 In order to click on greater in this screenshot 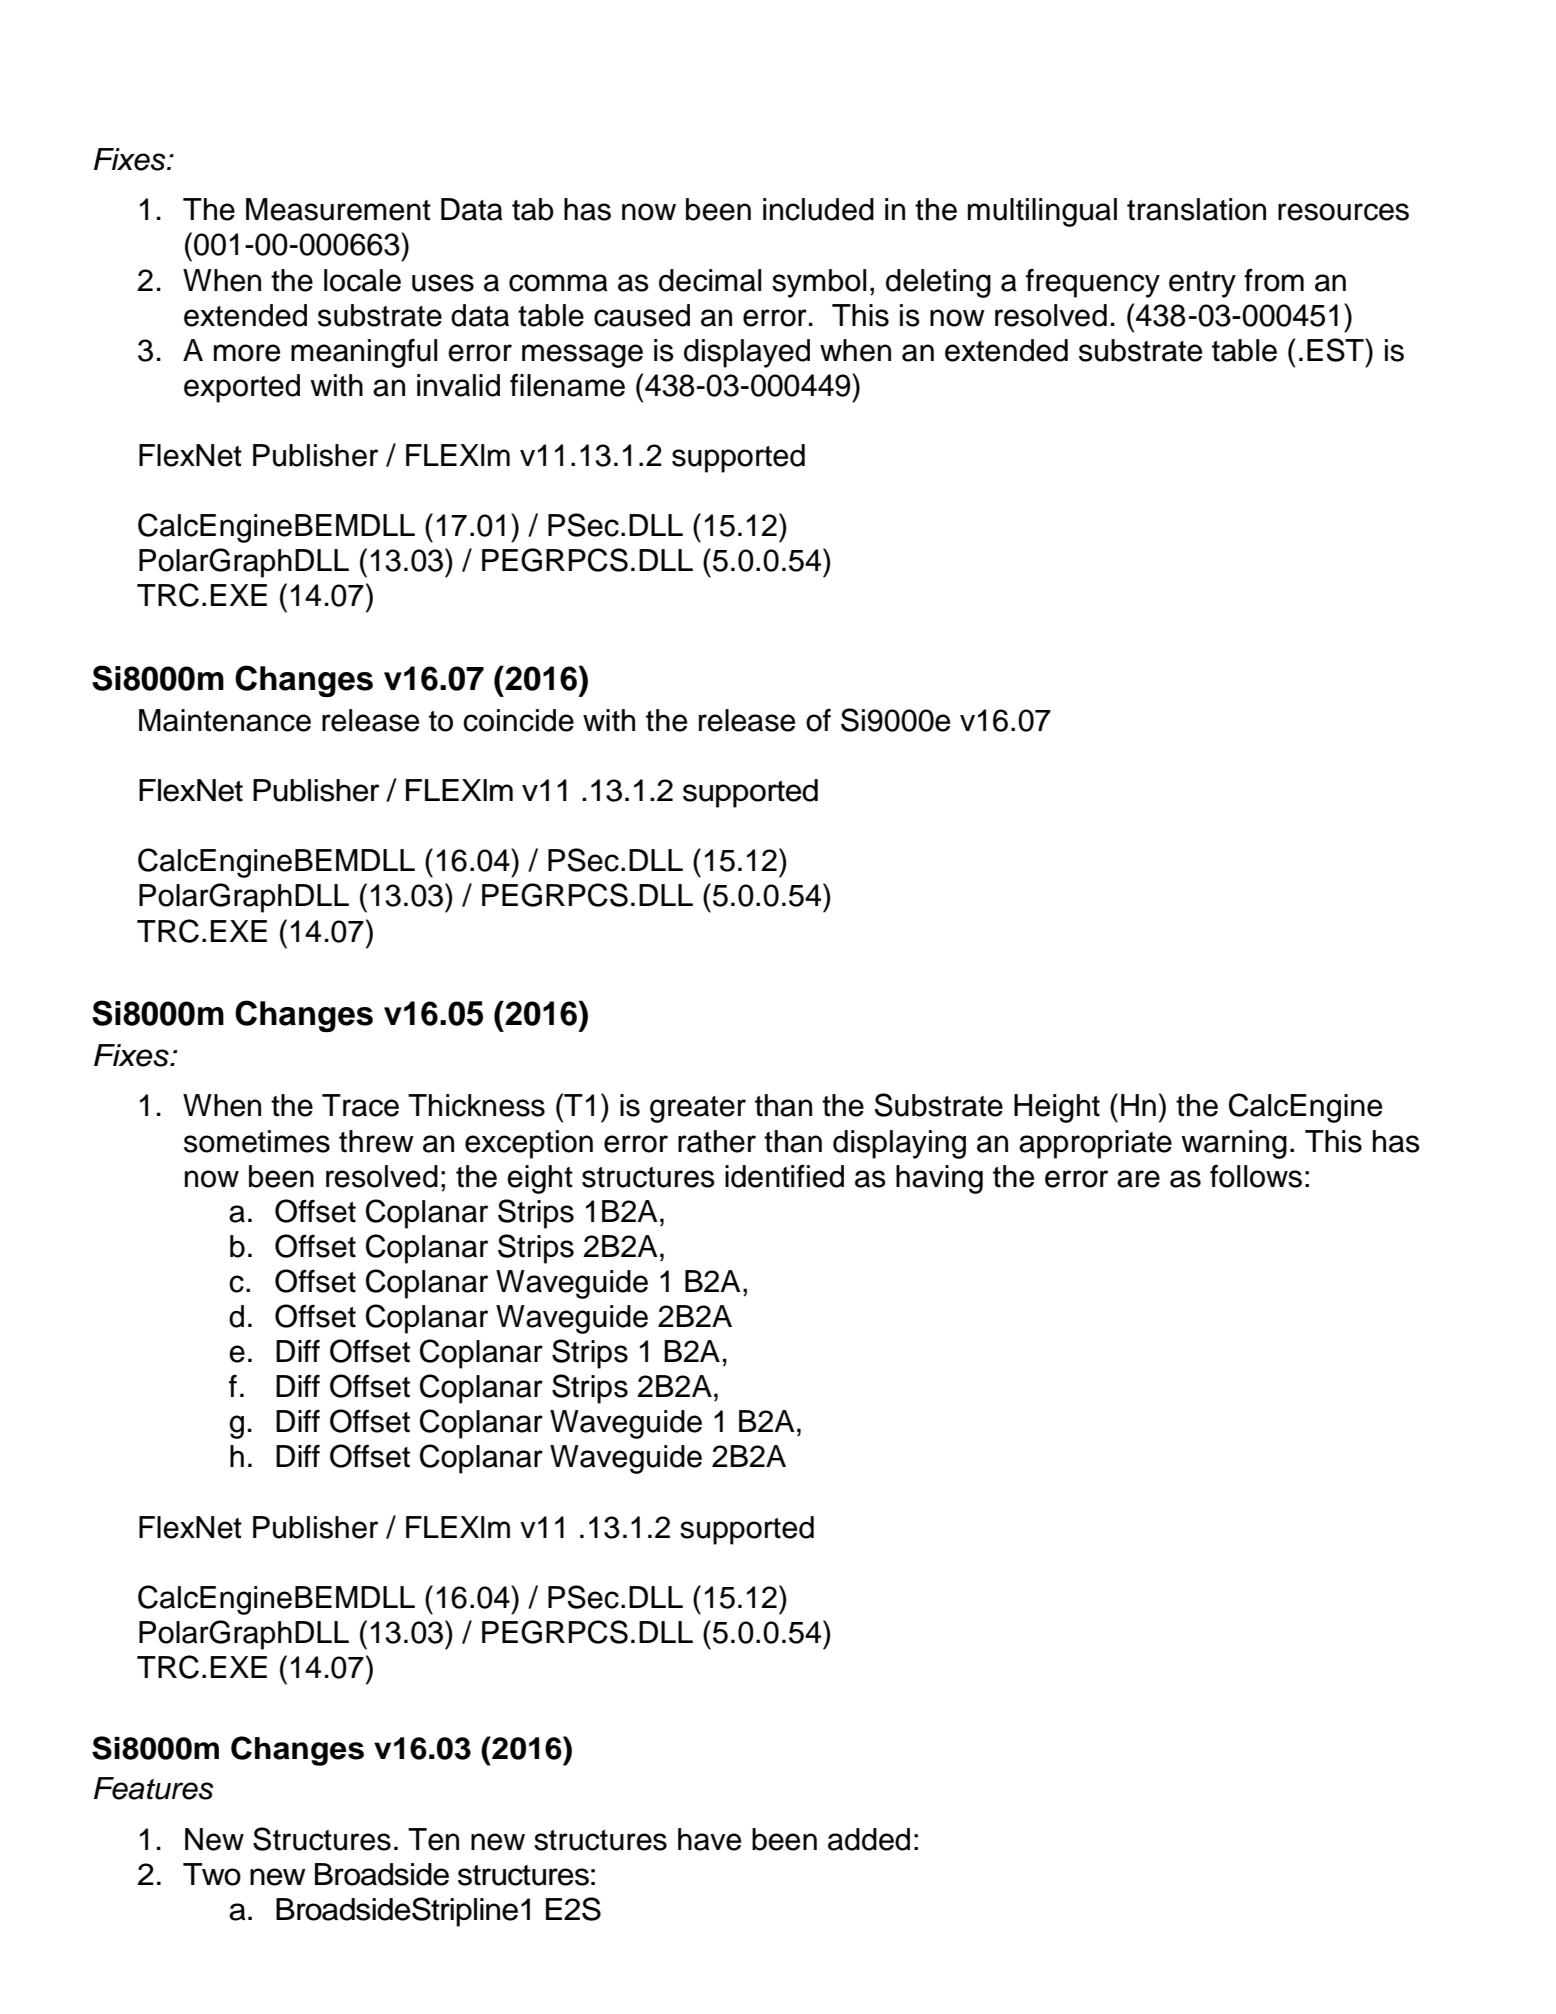, I will do `click(698, 1109)`.
